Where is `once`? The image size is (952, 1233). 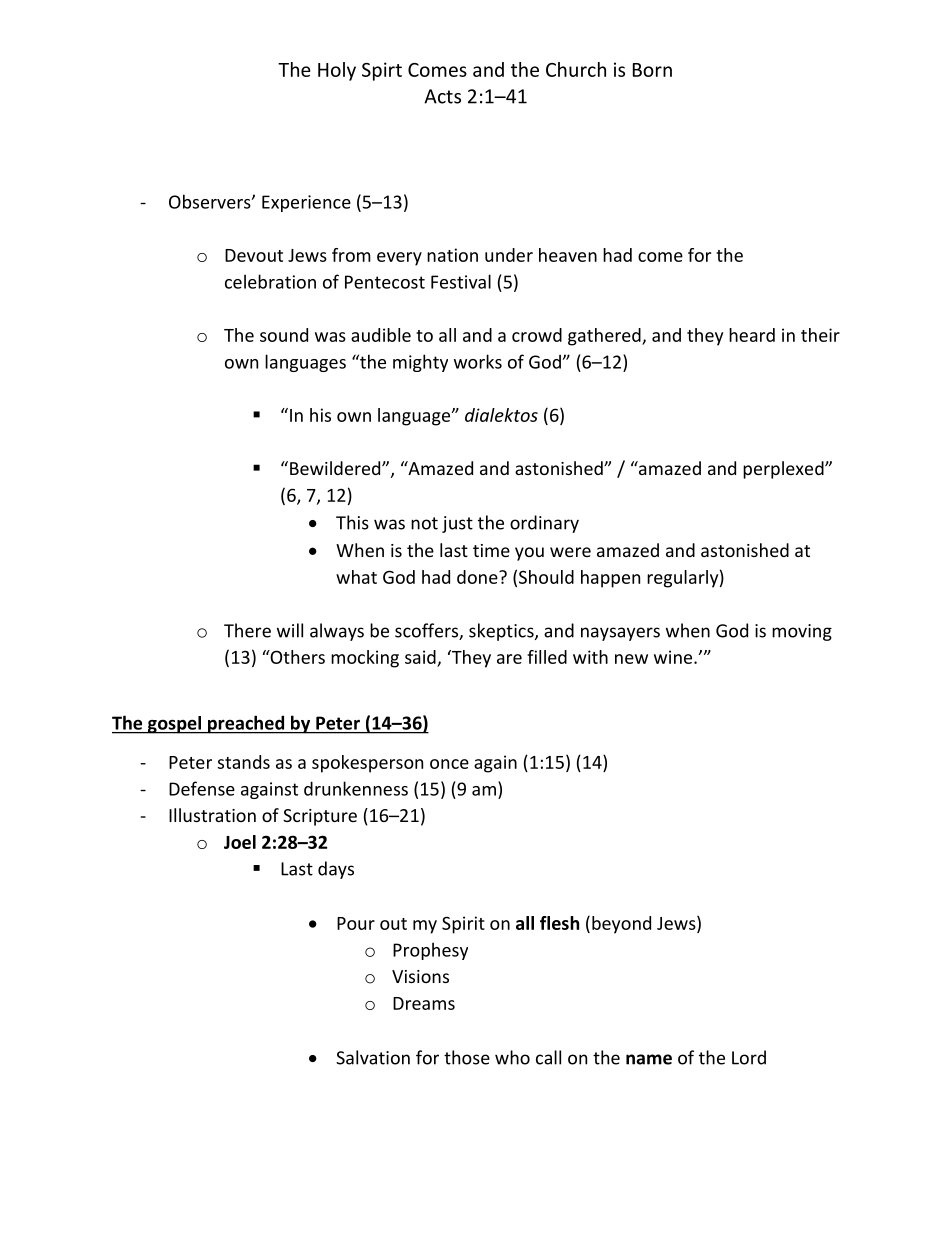
once is located at coordinates (449, 764).
